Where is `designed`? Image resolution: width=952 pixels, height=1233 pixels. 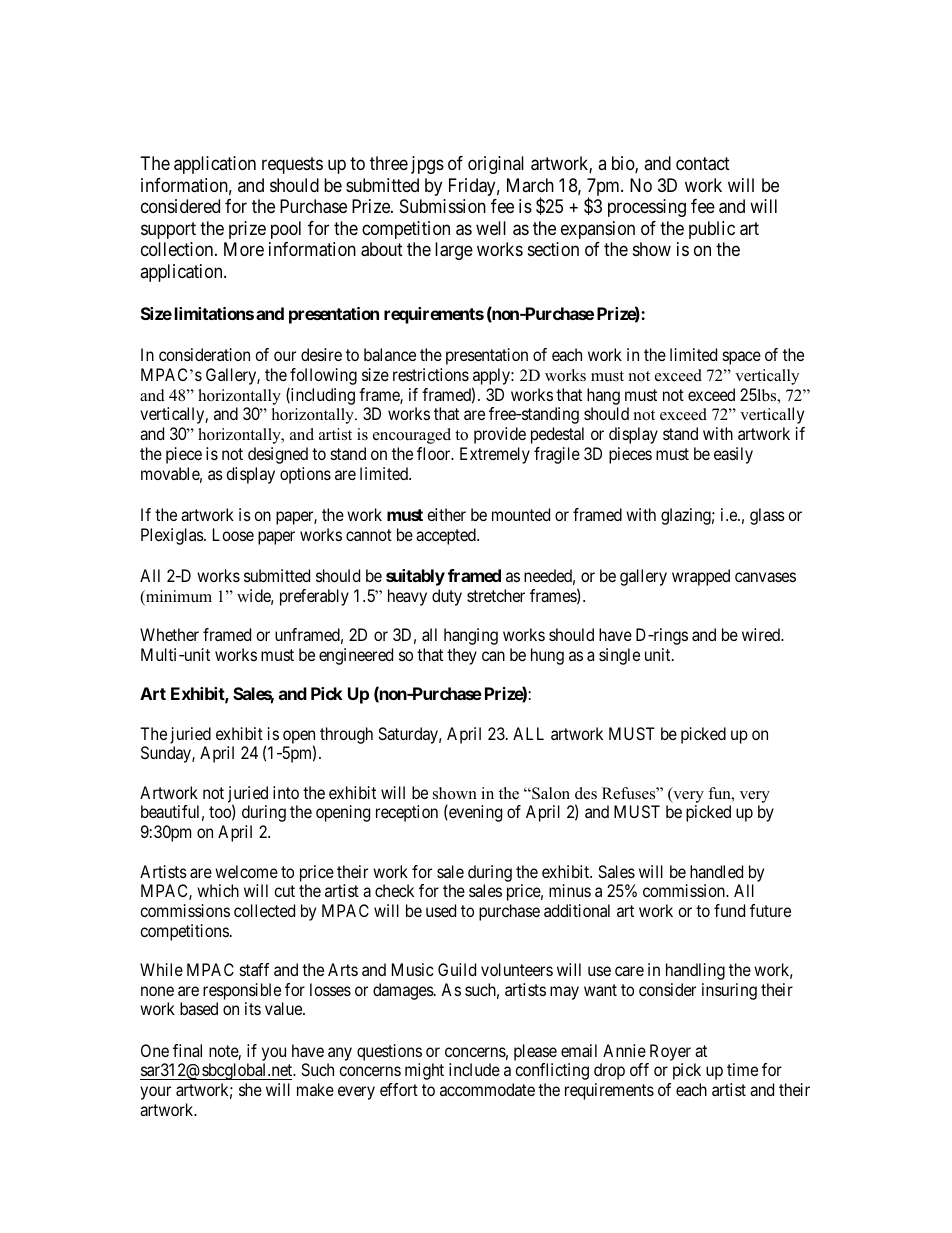
designed is located at coordinates (278, 455).
